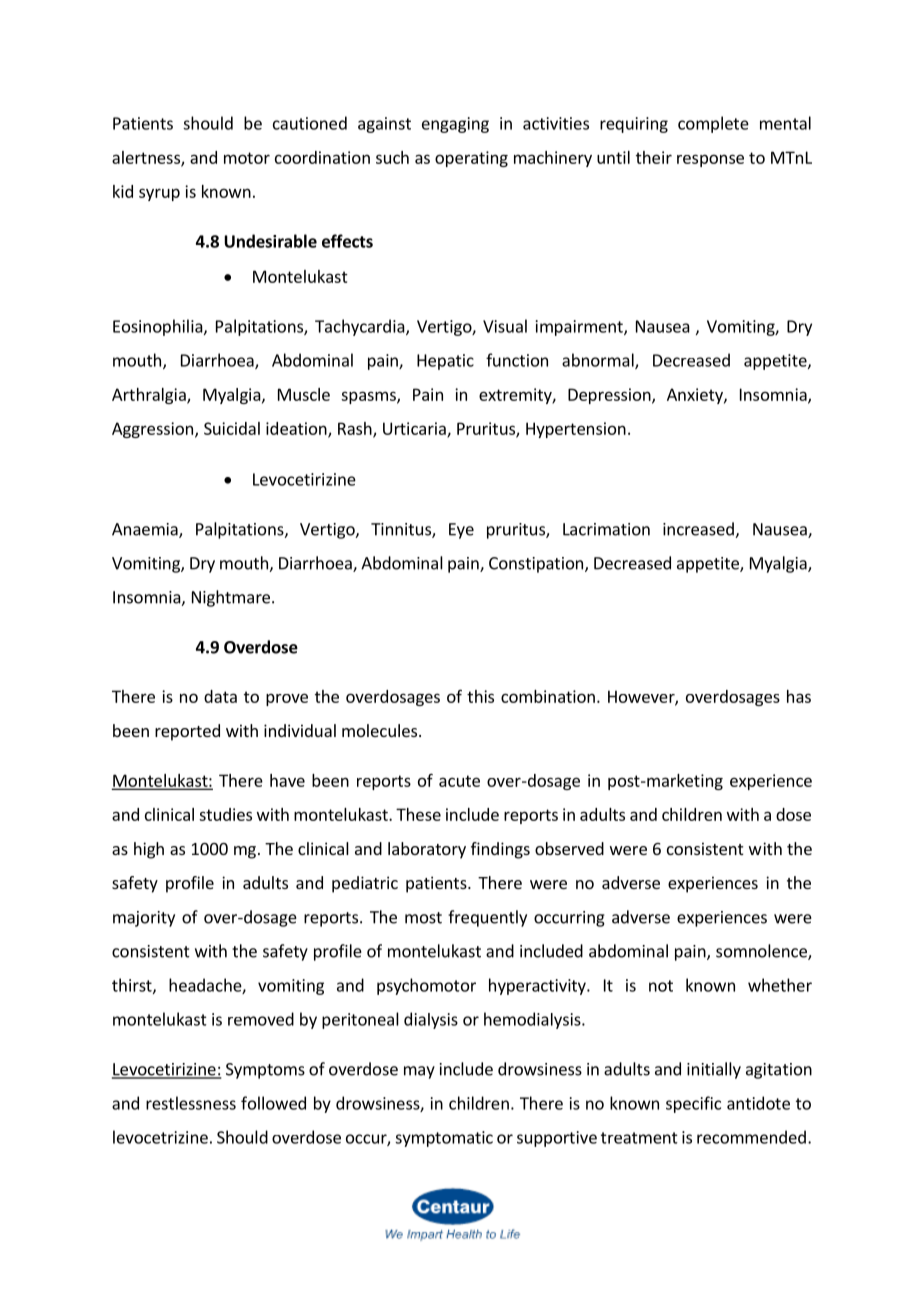  Describe the element at coordinates (231, 598) in the screenshot. I see `Nightmare` at that location.
